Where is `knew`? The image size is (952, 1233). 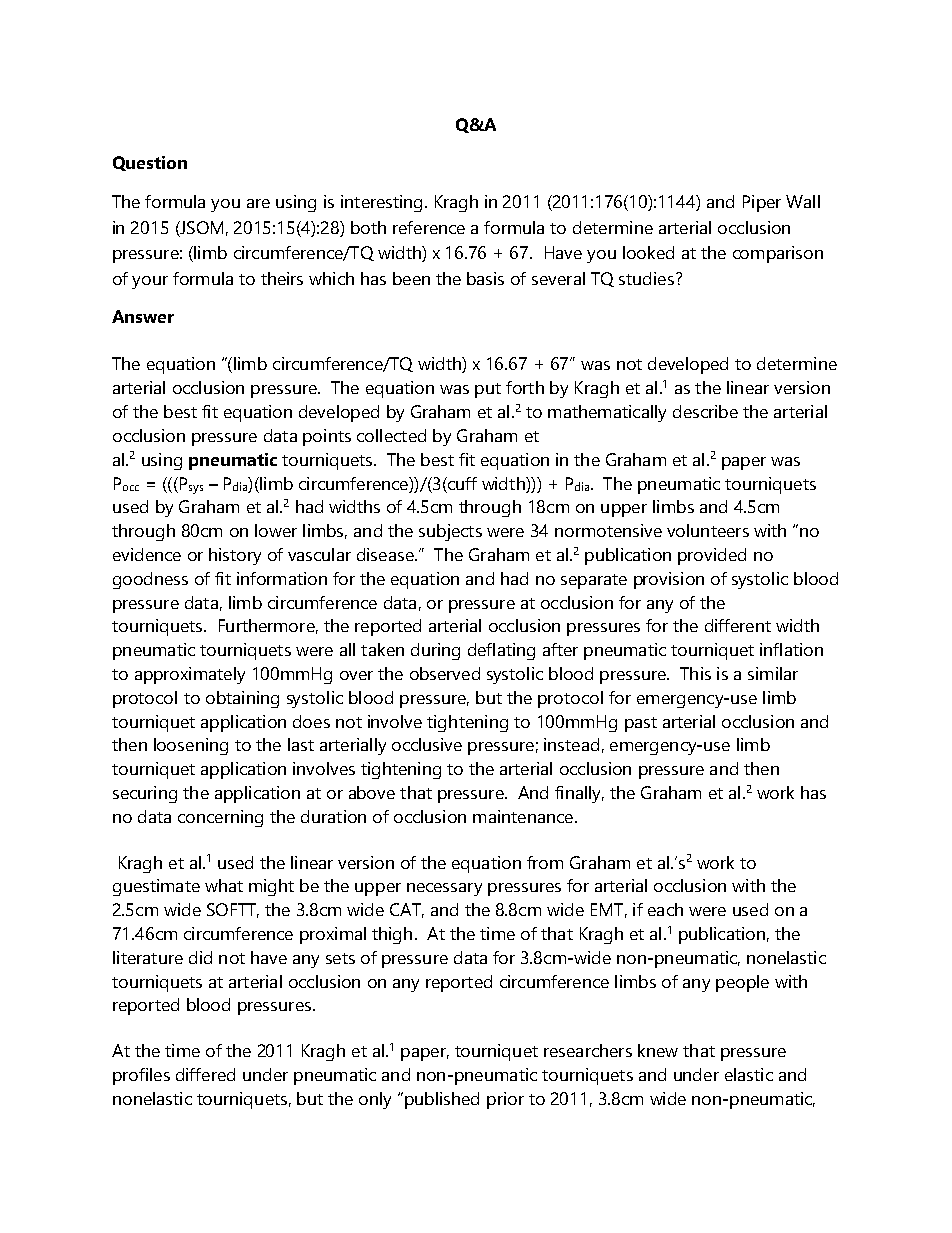 knew is located at coordinates (658, 1050).
